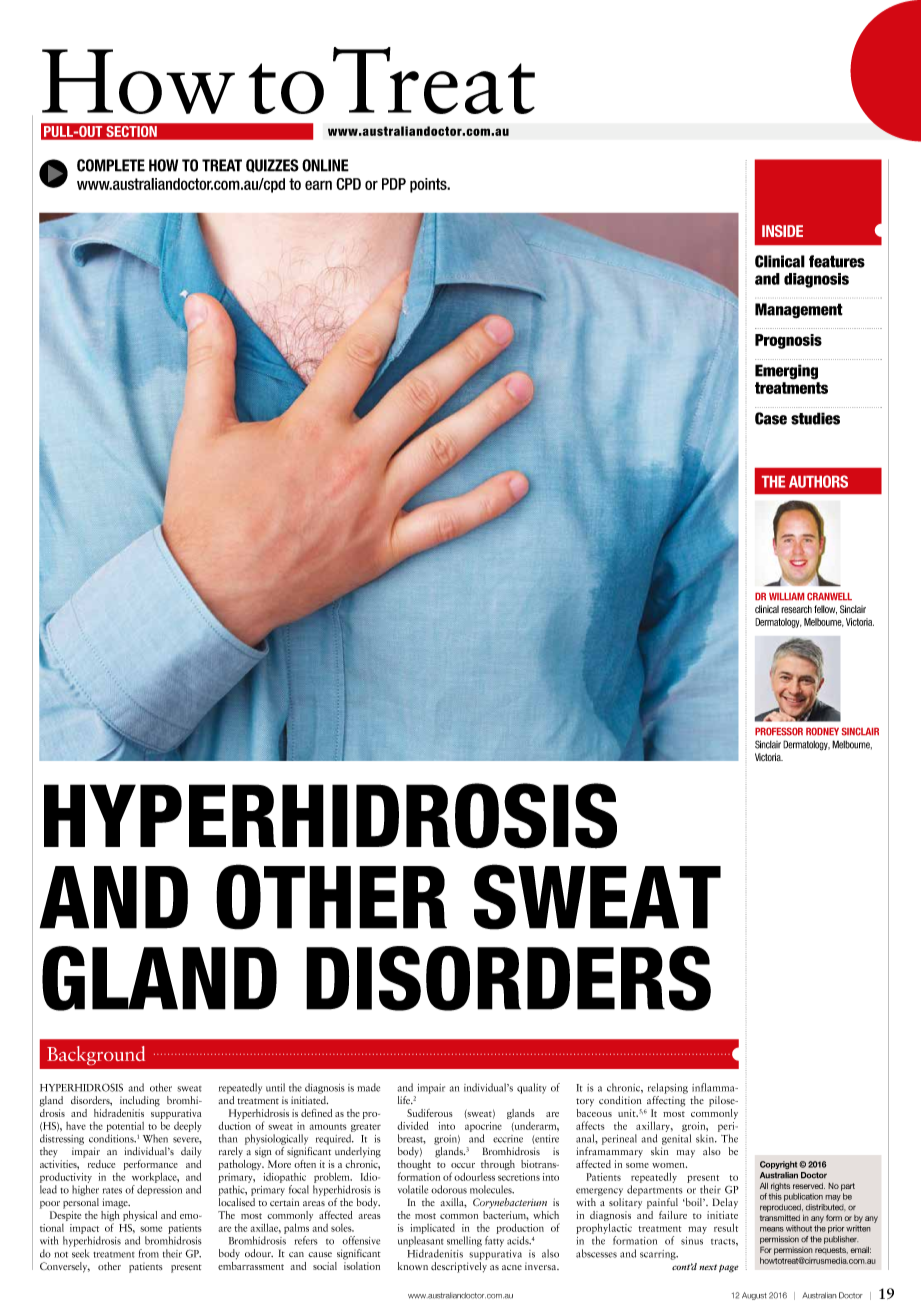 The height and width of the screenshot is (1316, 921). What do you see at coordinates (149, 1253) in the screenshot?
I see `from` at bounding box center [149, 1253].
